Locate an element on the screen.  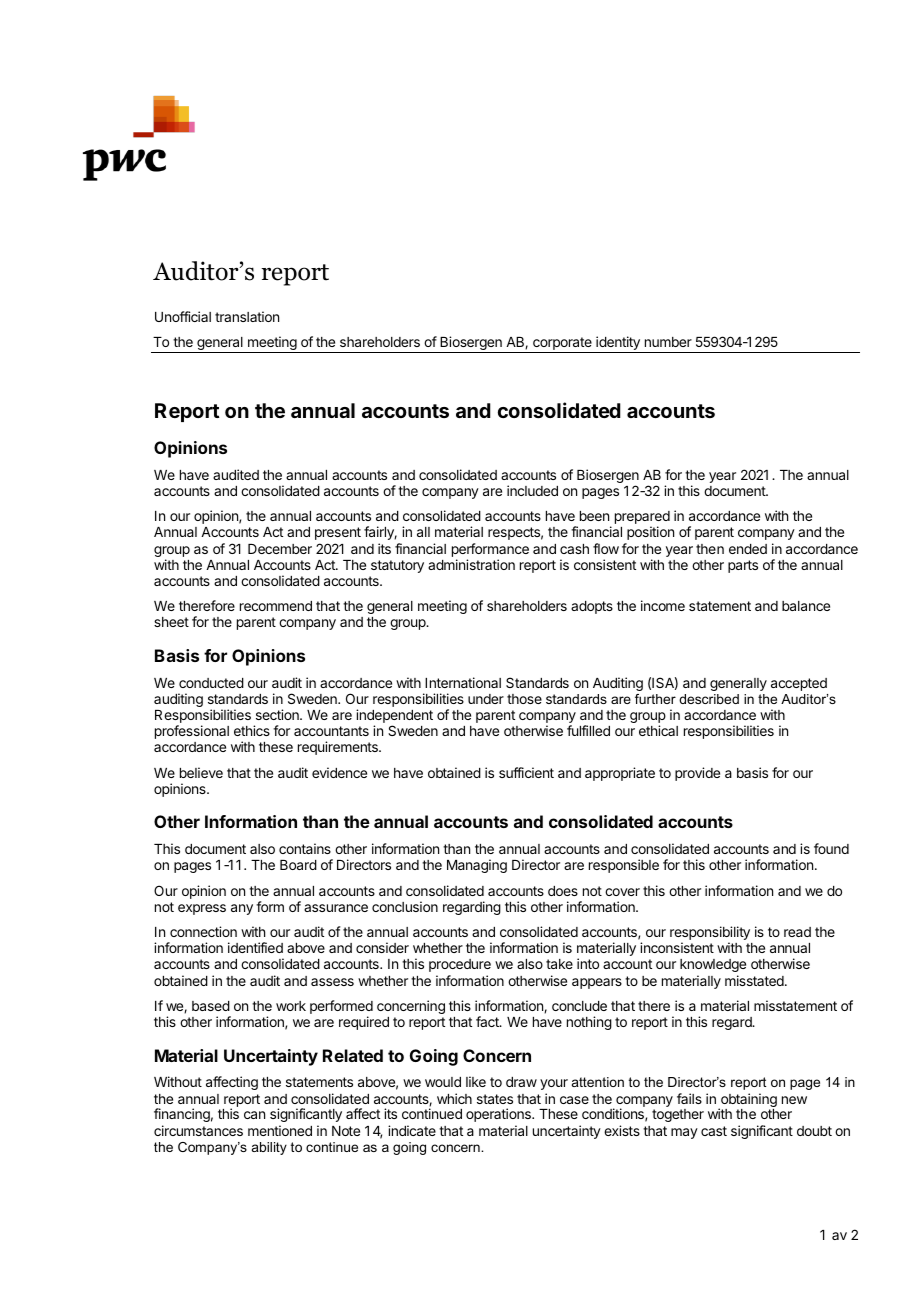
found is located at coordinates (831, 848).
